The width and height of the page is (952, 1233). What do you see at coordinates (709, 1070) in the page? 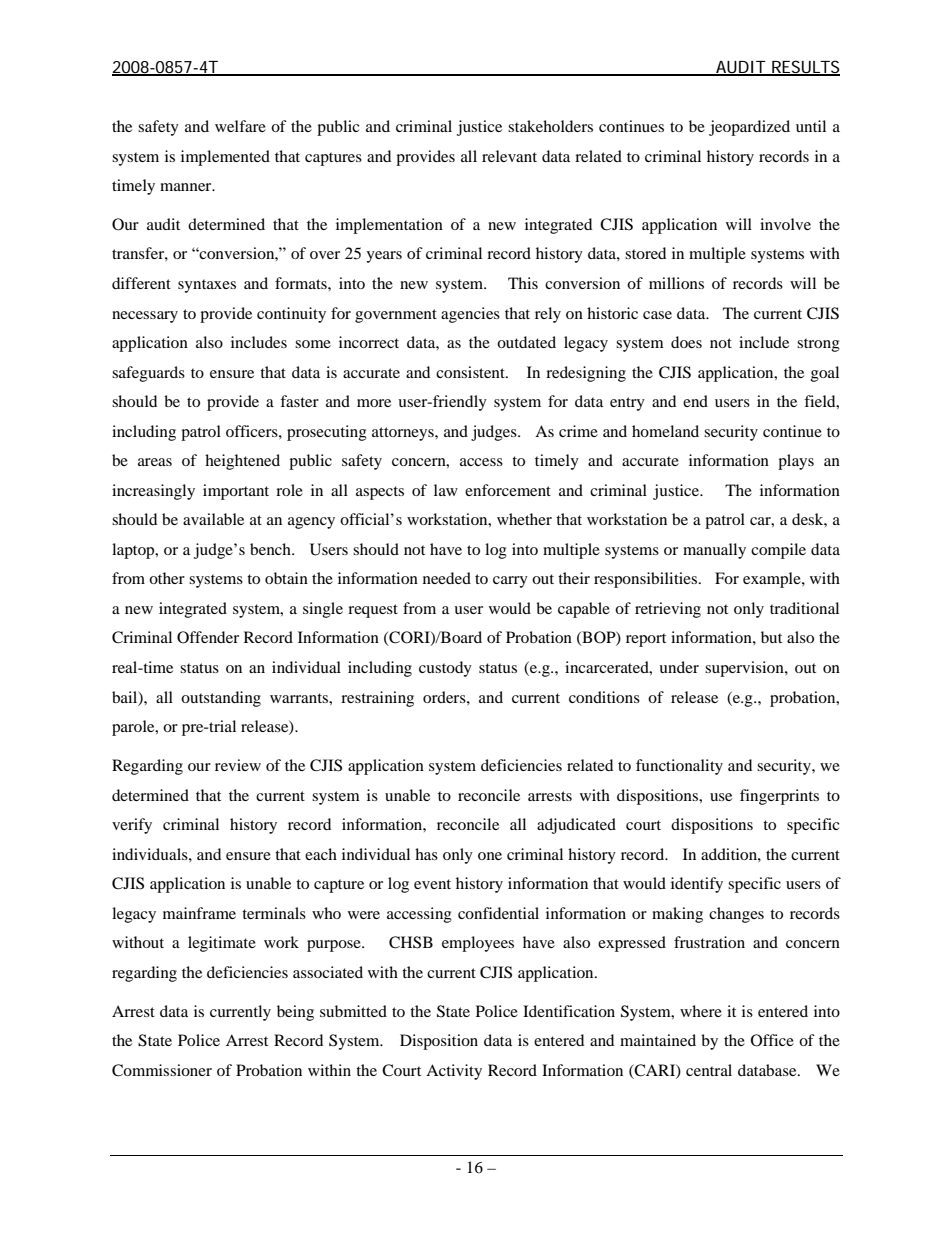
I see `central` at bounding box center [709, 1070].
